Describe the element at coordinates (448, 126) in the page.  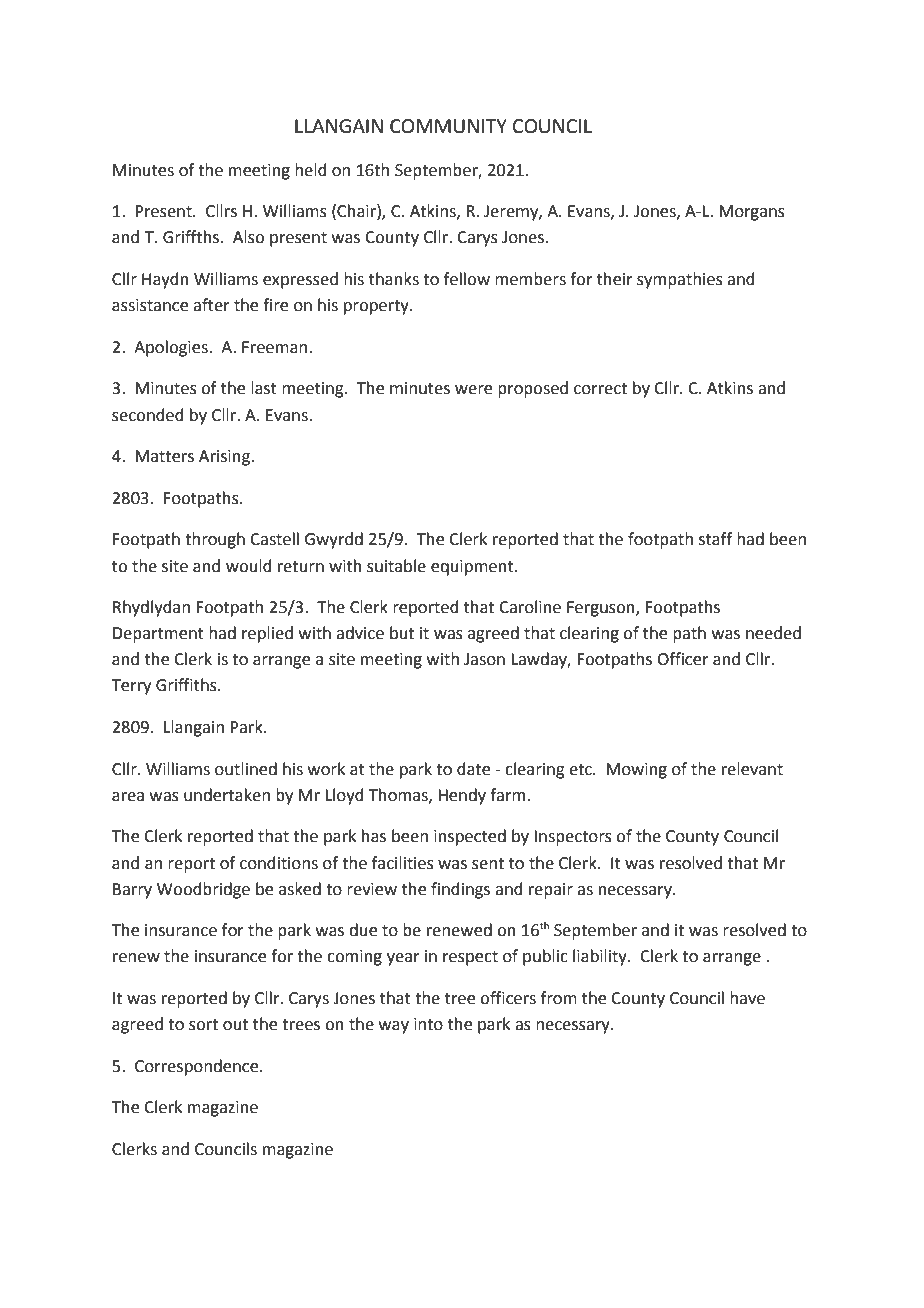
I see `COMMUNITY` at that location.
